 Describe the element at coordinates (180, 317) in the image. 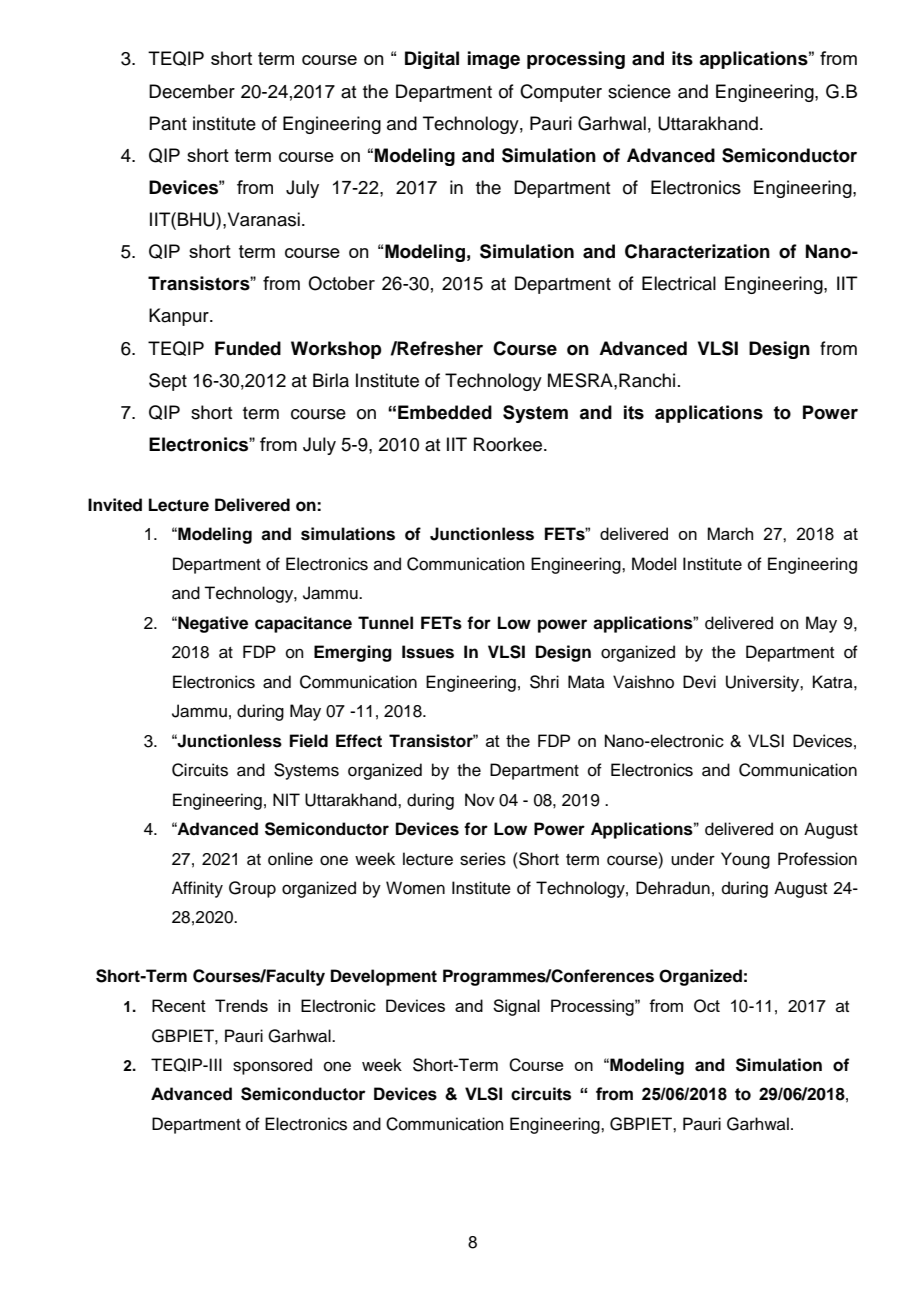

I see `Kanpur` at that location.
